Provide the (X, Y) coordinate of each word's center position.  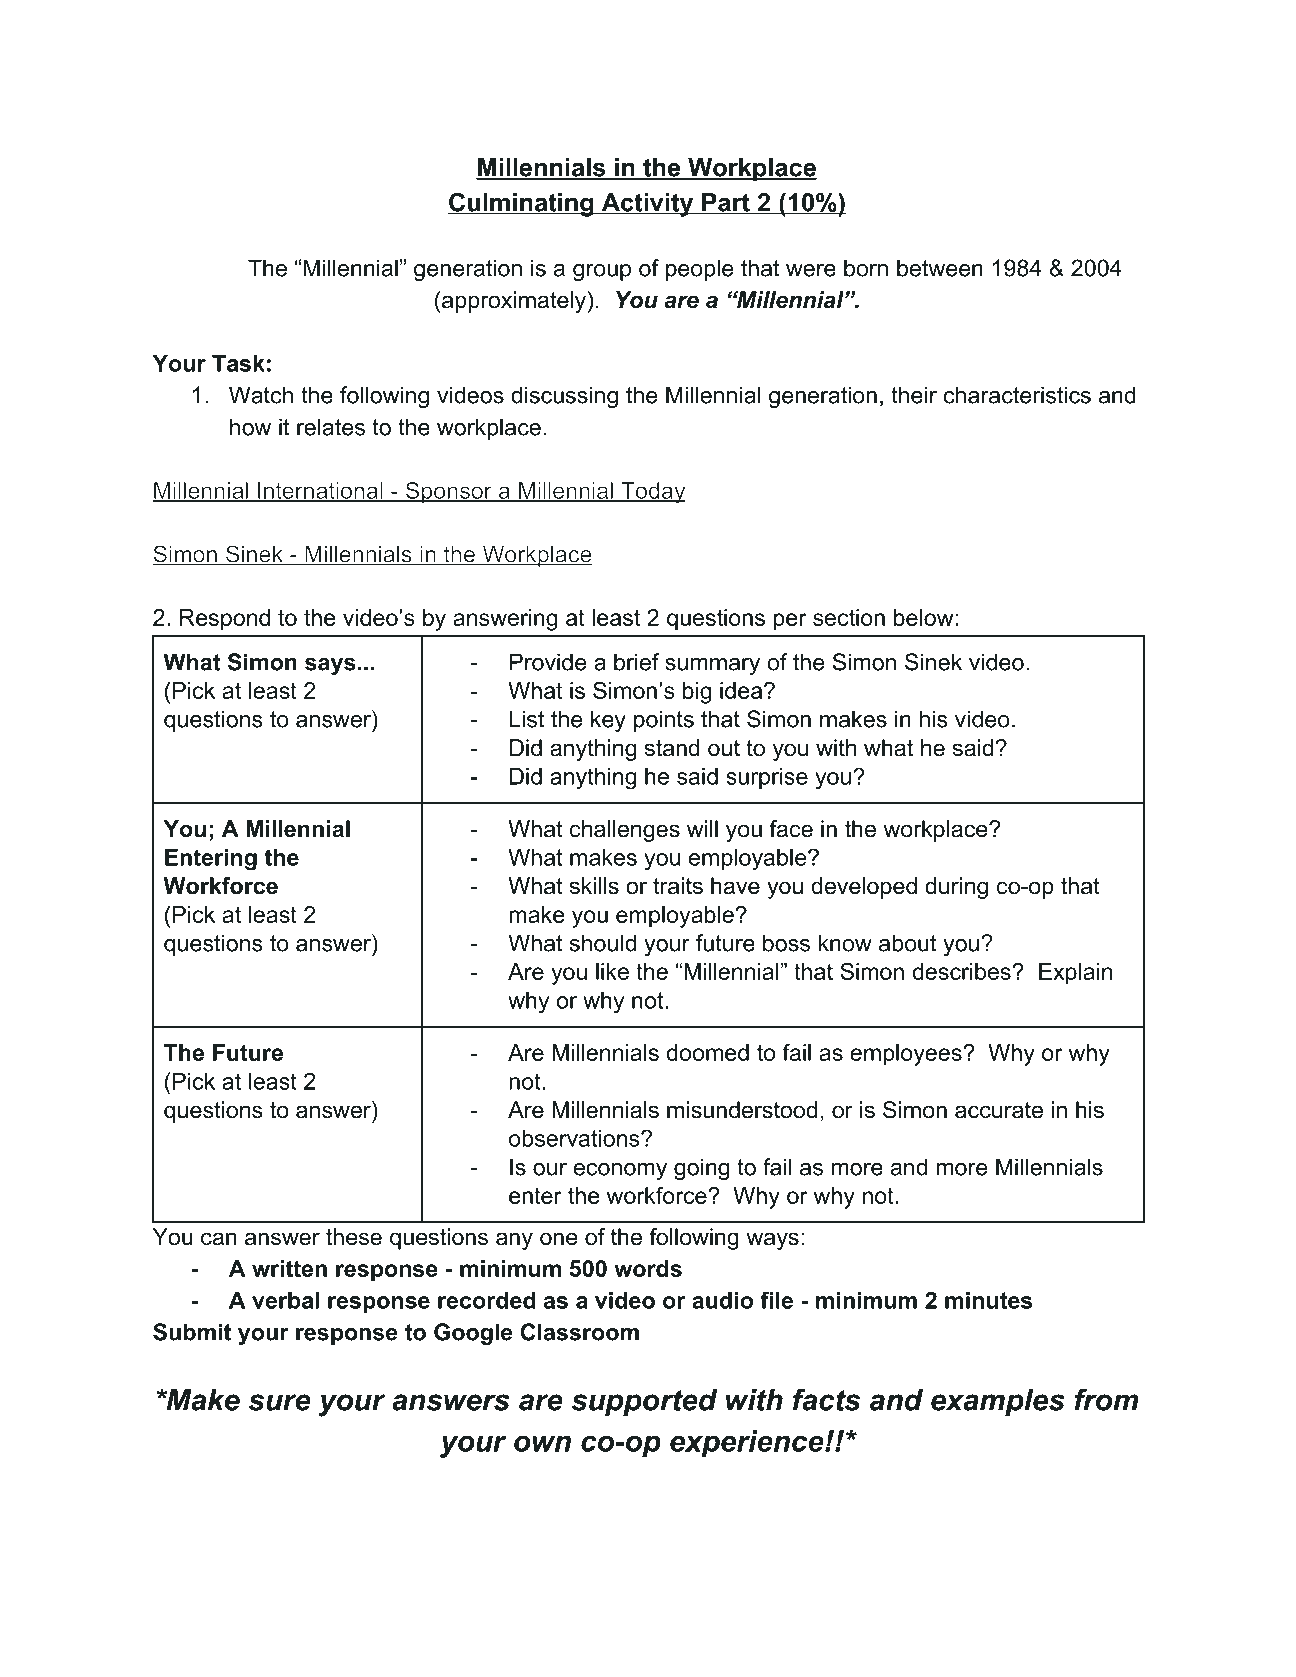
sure (280, 1402)
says (330, 666)
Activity (647, 205)
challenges (625, 831)
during (956, 888)
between (940, 268)
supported (644, 1402)
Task (238, 363)
